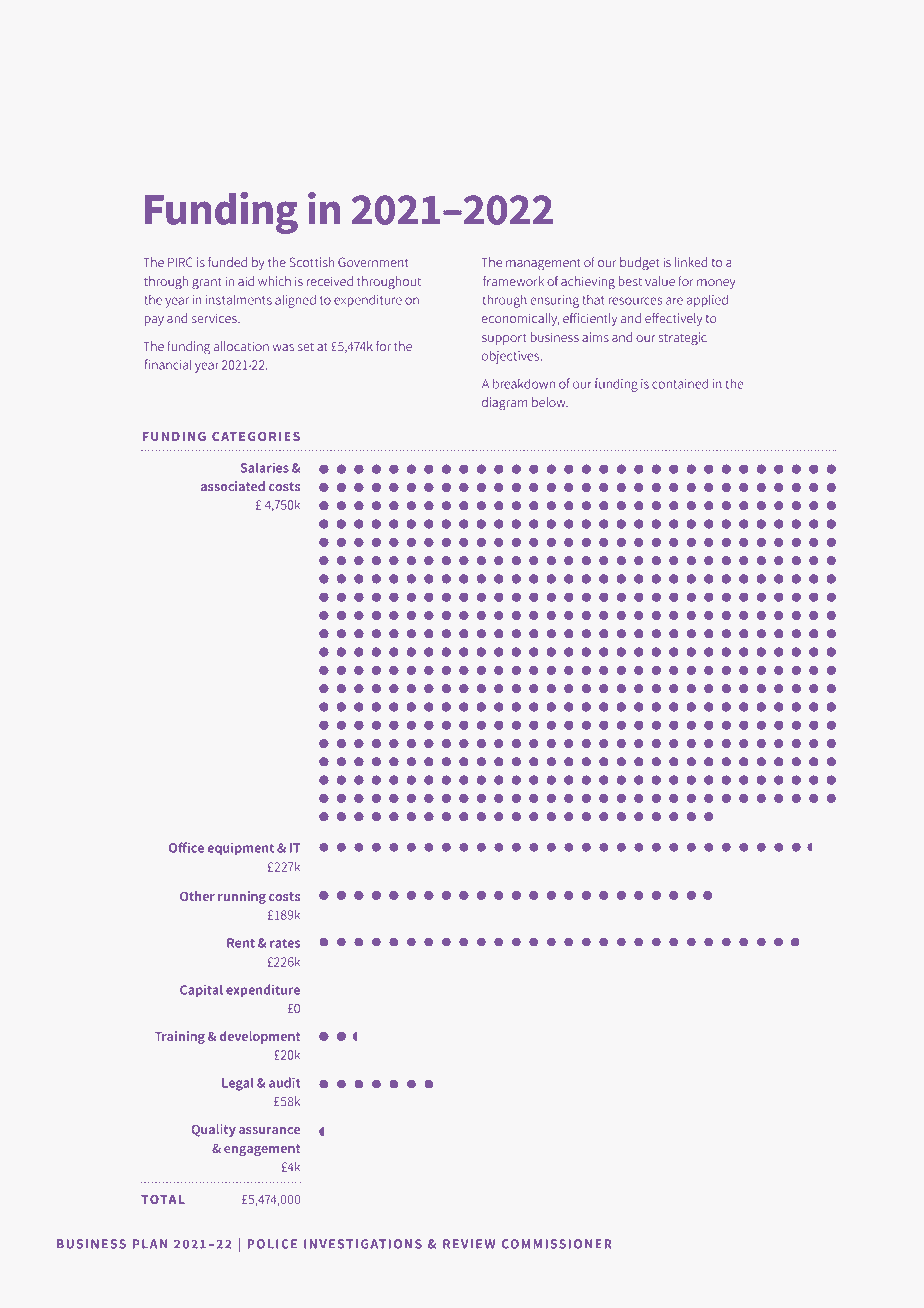 This document has width=924, height=1308. Describe the element at coordinates (284, 1082) in the document. I see `audit` at that location.
